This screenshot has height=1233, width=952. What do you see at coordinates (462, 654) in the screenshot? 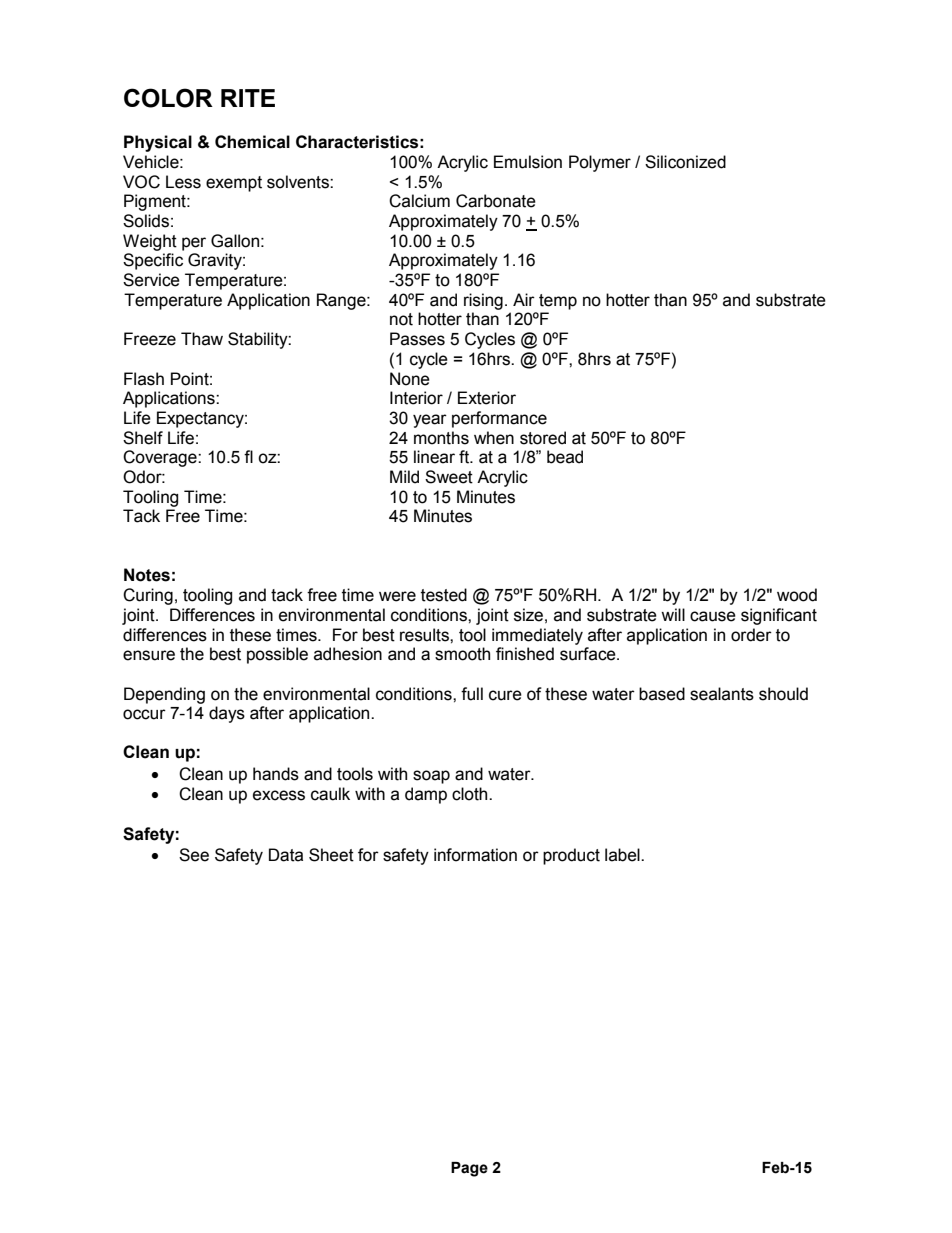
I see `smooth` at bounding box center [462, 654].
